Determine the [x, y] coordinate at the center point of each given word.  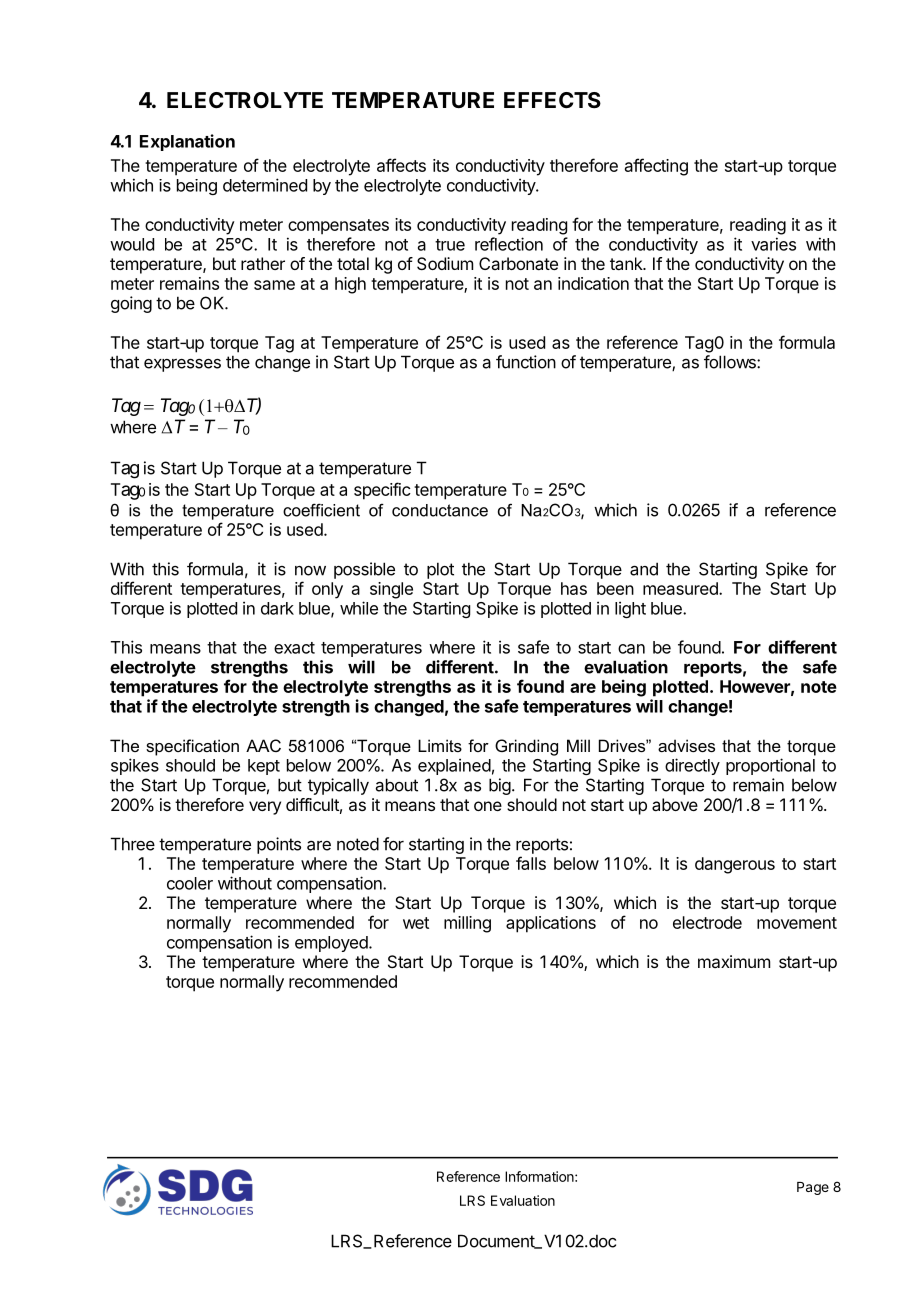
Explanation [187, 142]
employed [331, 944]
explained [454, 766]
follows [731, 362]
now [310, 571]
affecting [656, 167]
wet [416, 923]
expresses [182, 365]
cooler [190, 883]
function [526, 362]
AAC [263, 745]
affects [401, 165]
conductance [440, 510]
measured [681, 588]
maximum [734, 961]
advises [686, 745]
